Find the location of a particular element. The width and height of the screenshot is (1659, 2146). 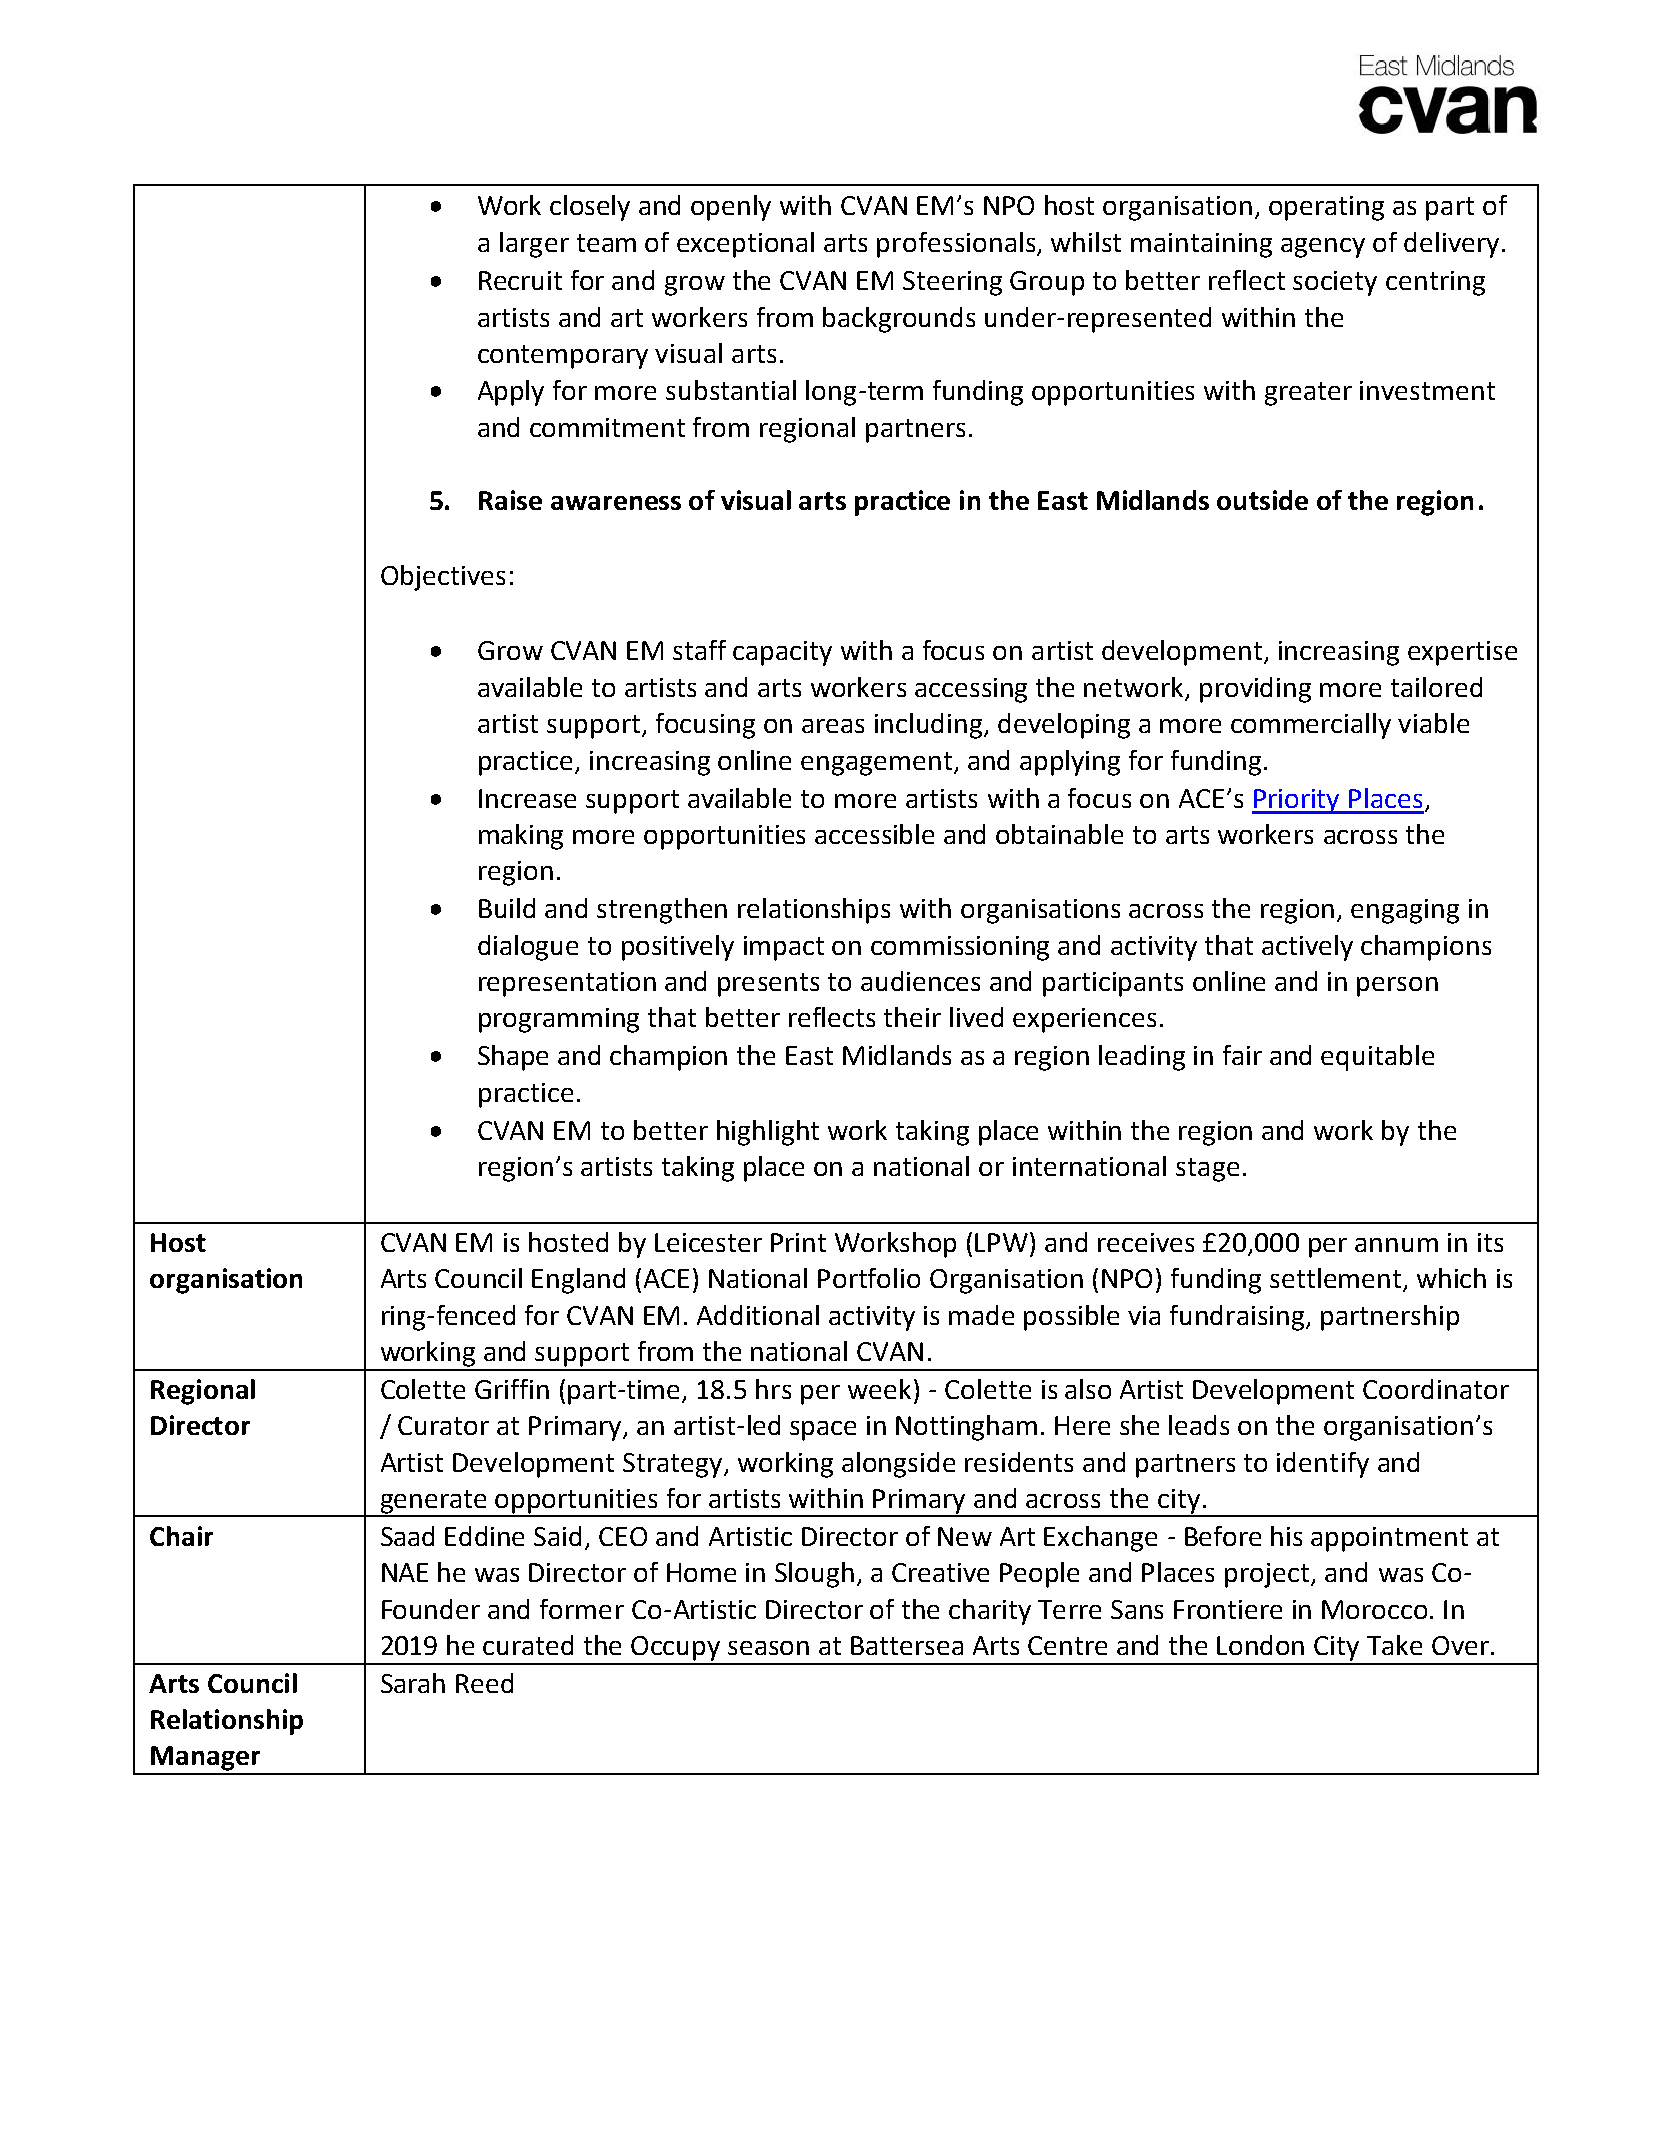

Take is located at coordinates (1394, 1645).
